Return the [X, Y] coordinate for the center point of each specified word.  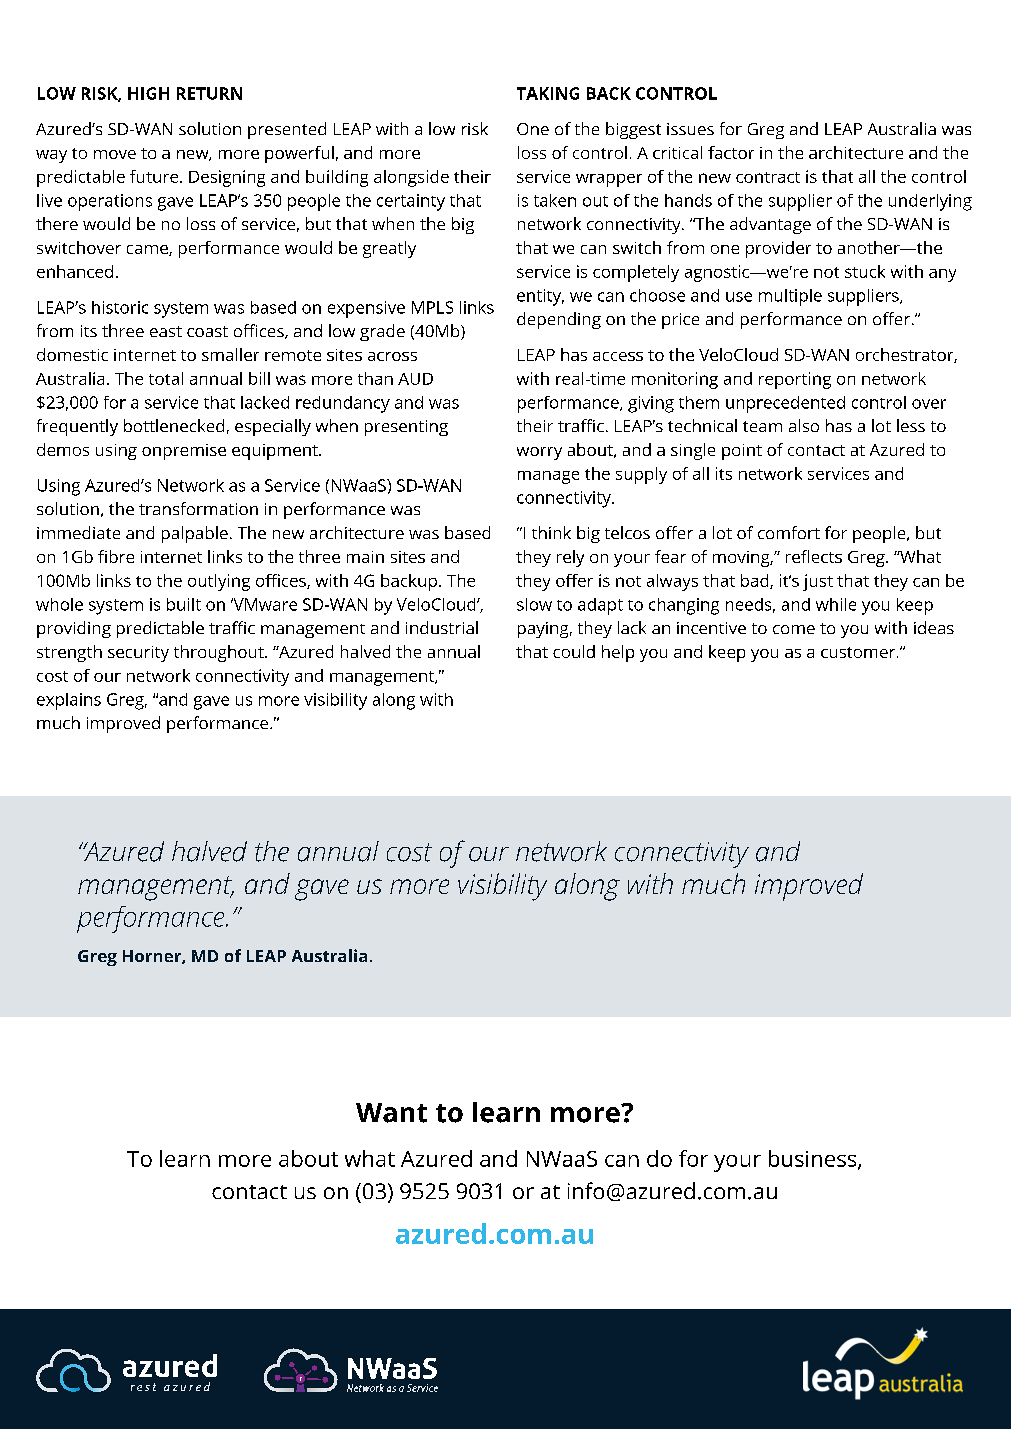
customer [859, 652]
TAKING [548, 93]
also [804, 425]
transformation [198, 508]
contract [768, 177]
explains [69, 701]
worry [539, 453]
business [814, 1159]
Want [391, 1113]
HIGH [148, 93]
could [574, 651]
